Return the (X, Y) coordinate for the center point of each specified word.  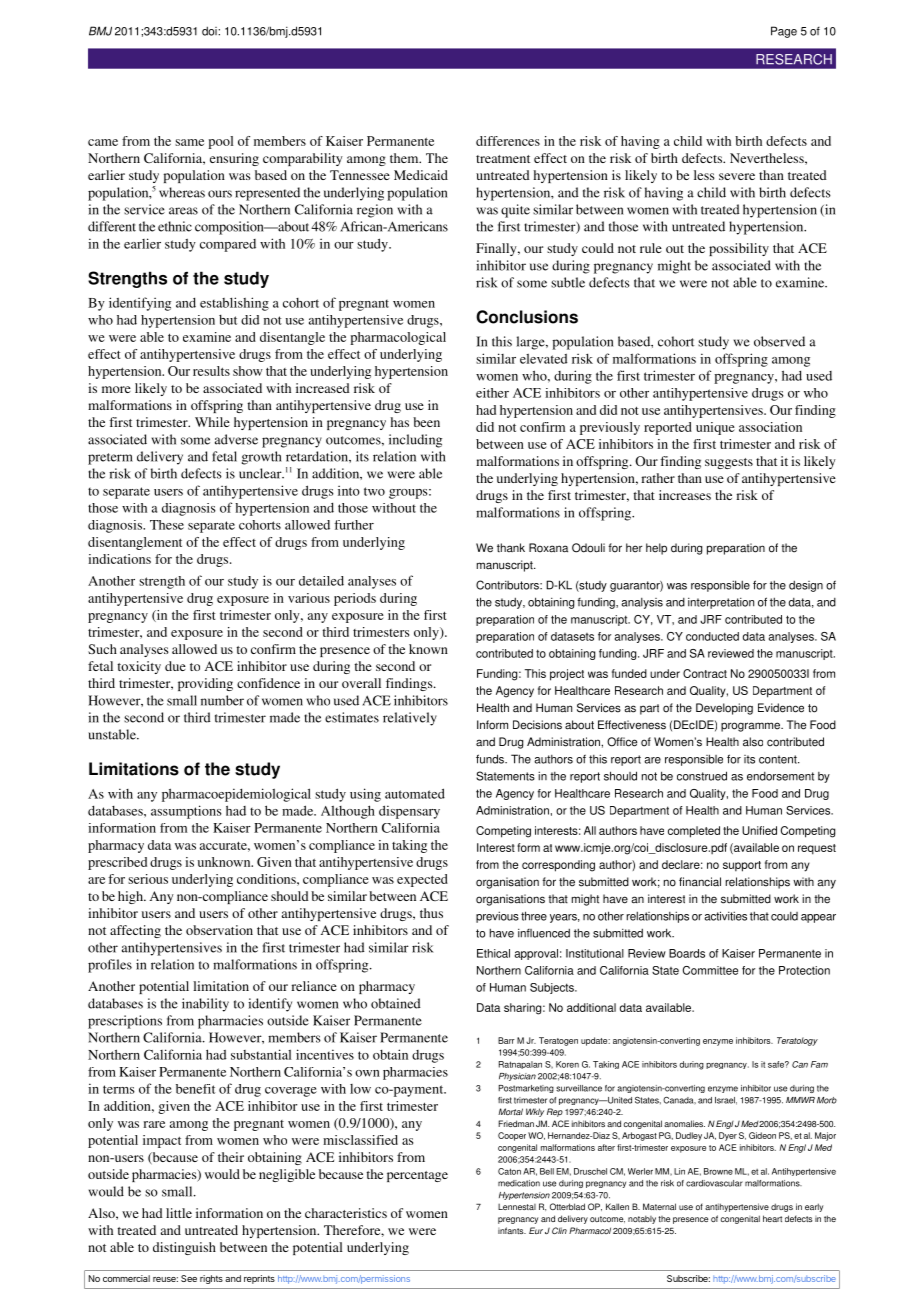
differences (508, 141)
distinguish (184, 1248)
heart (772, 1218)
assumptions (186, 812)
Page (784, 32)
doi (210, 31)
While (212, 422)
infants (512, 1230)
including (415, 441)
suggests (729, 463)
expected (422, 880)
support (742, 866)
